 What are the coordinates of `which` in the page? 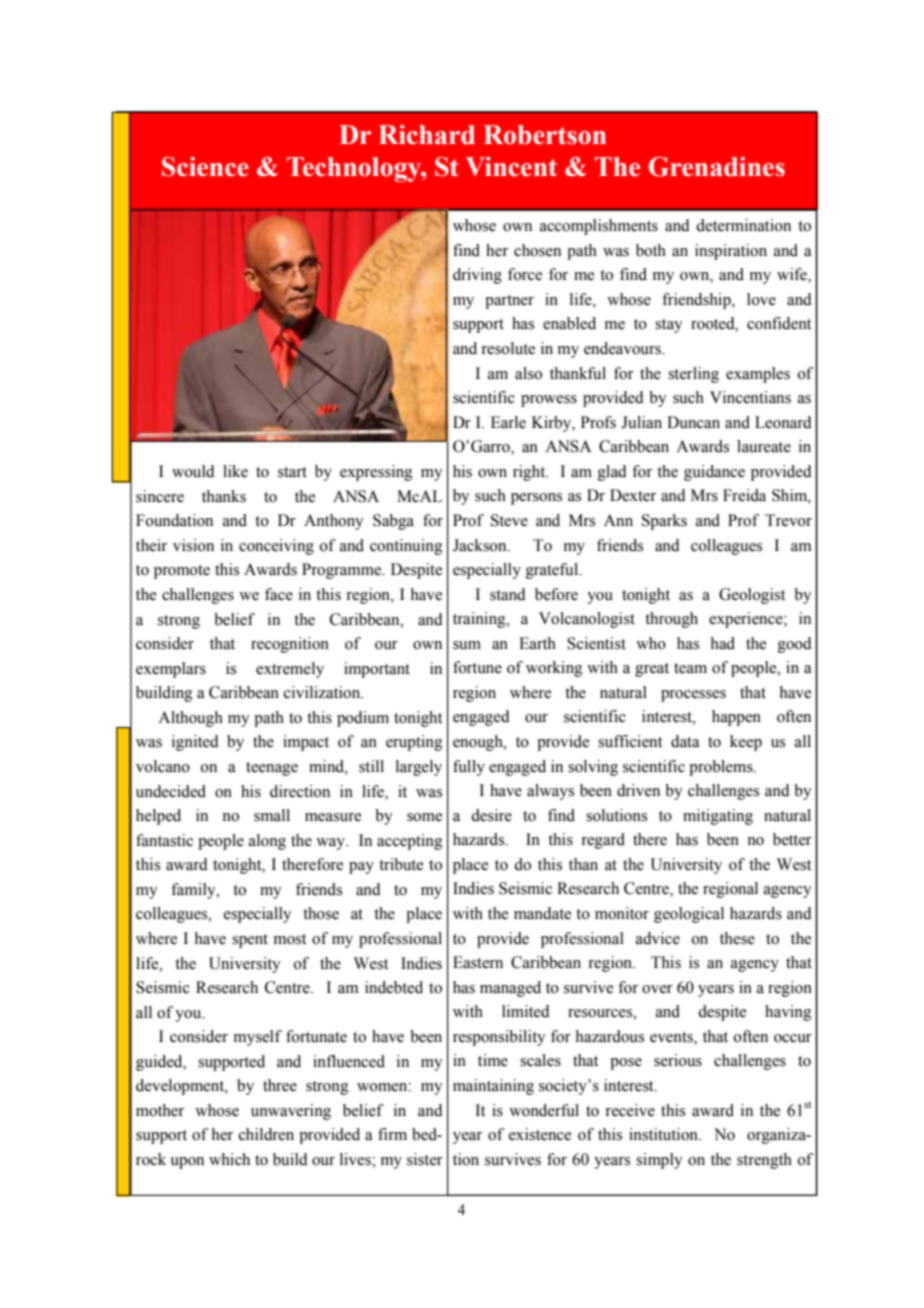 It's located at (229, 1159).
